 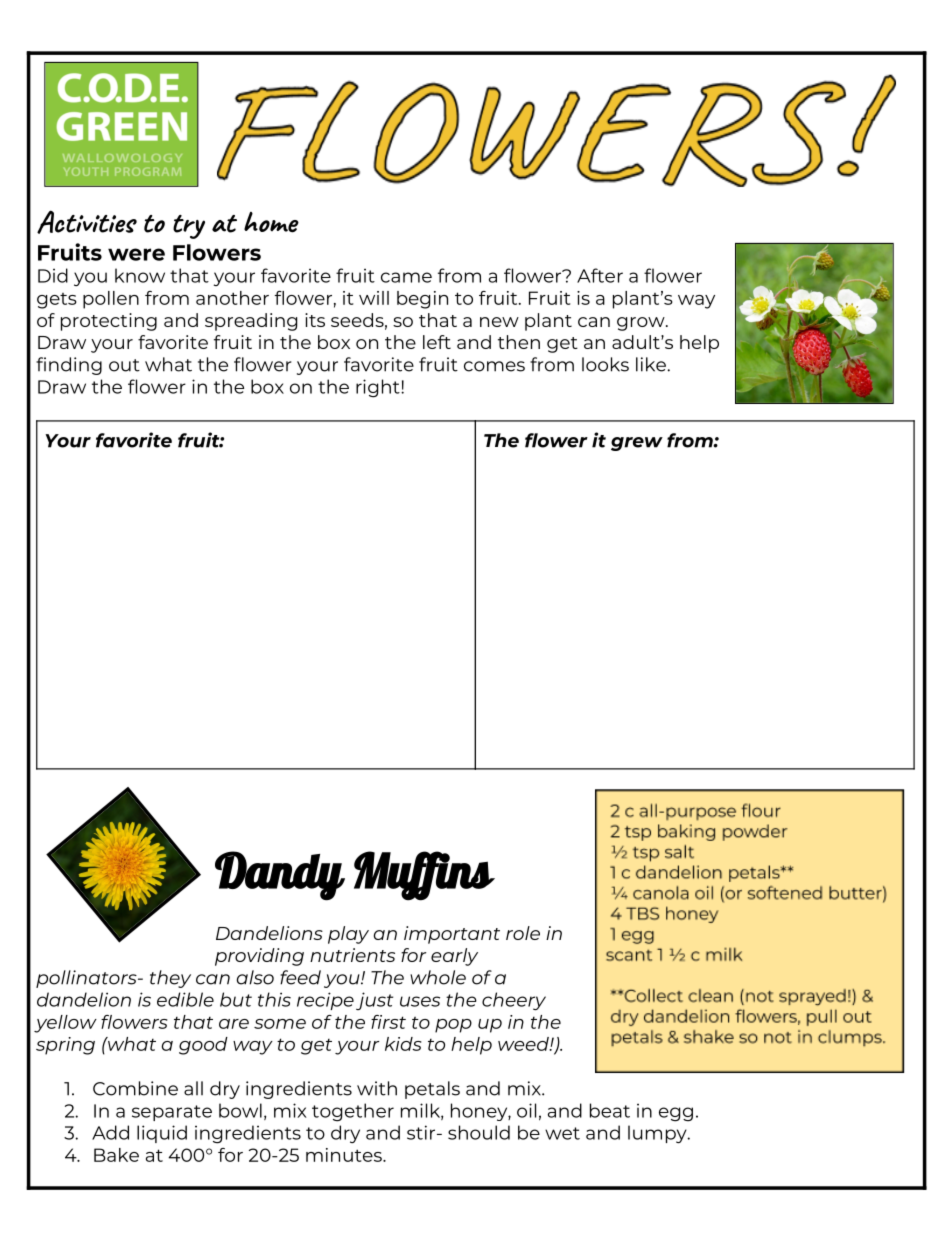 I want to click on grew, so click(x=637, y=444).
